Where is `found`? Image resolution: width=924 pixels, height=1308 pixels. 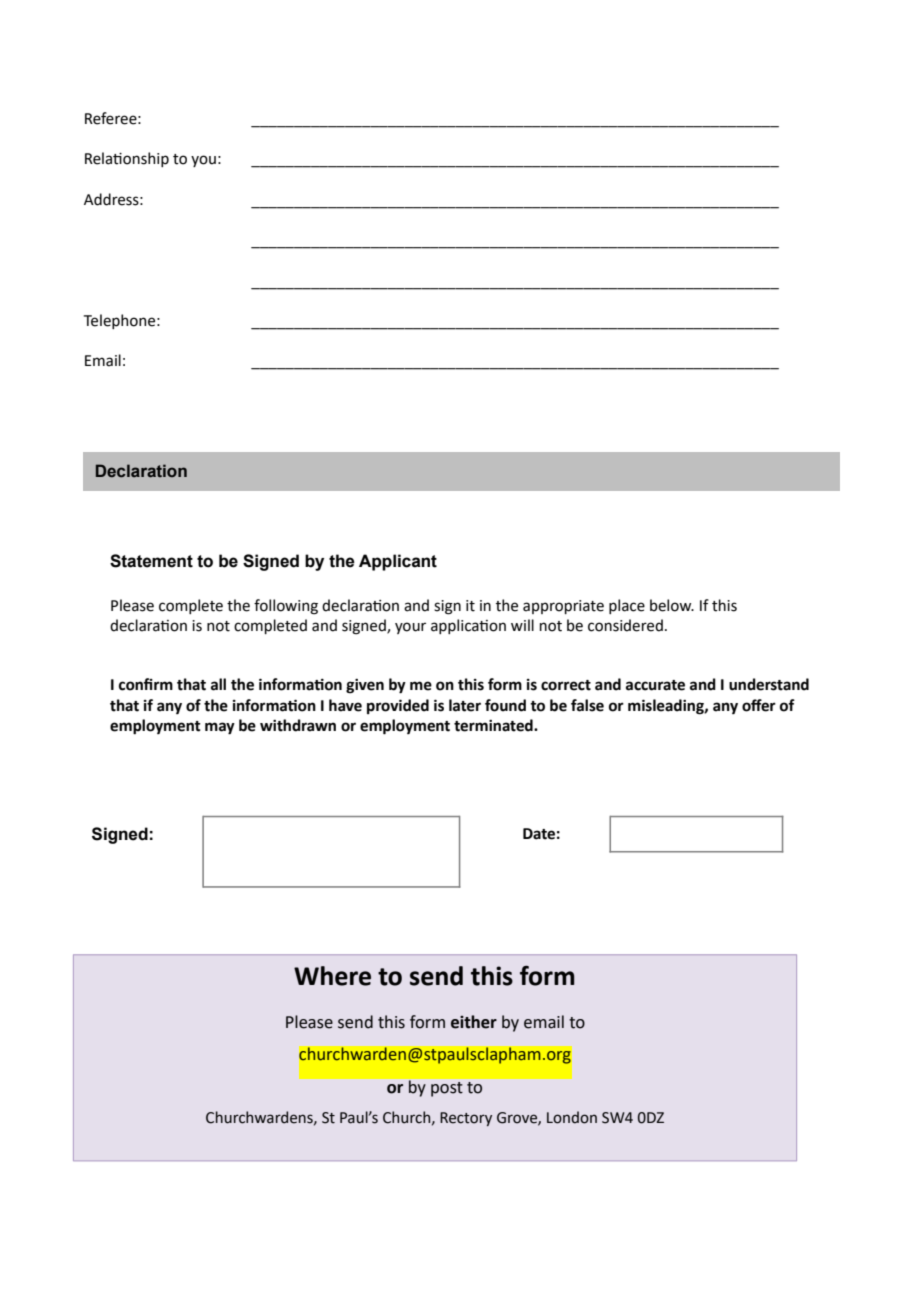
found is located at coordinates (505, 705).
